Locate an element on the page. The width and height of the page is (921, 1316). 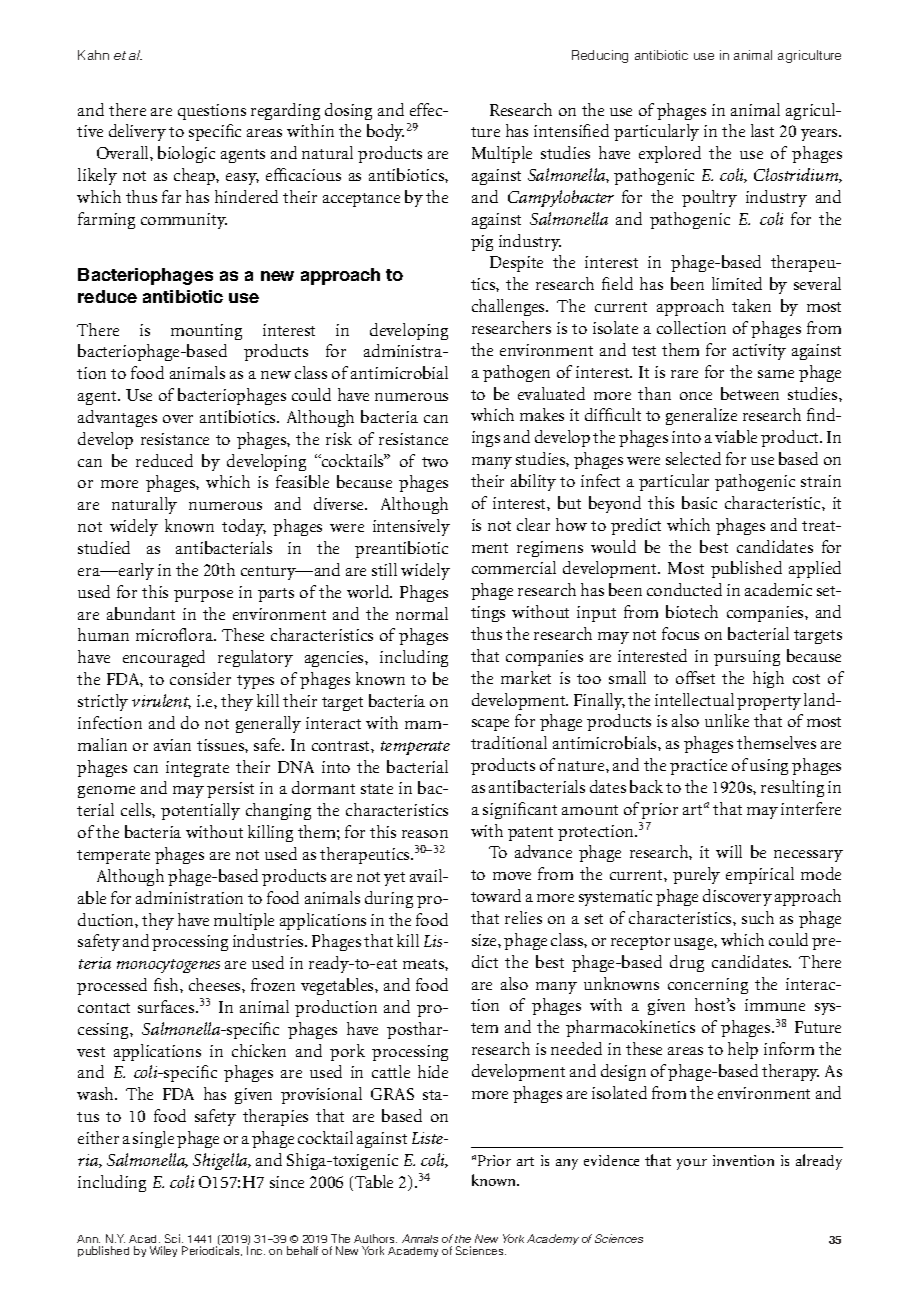
Annals is located at coordinates (420, 1238).
